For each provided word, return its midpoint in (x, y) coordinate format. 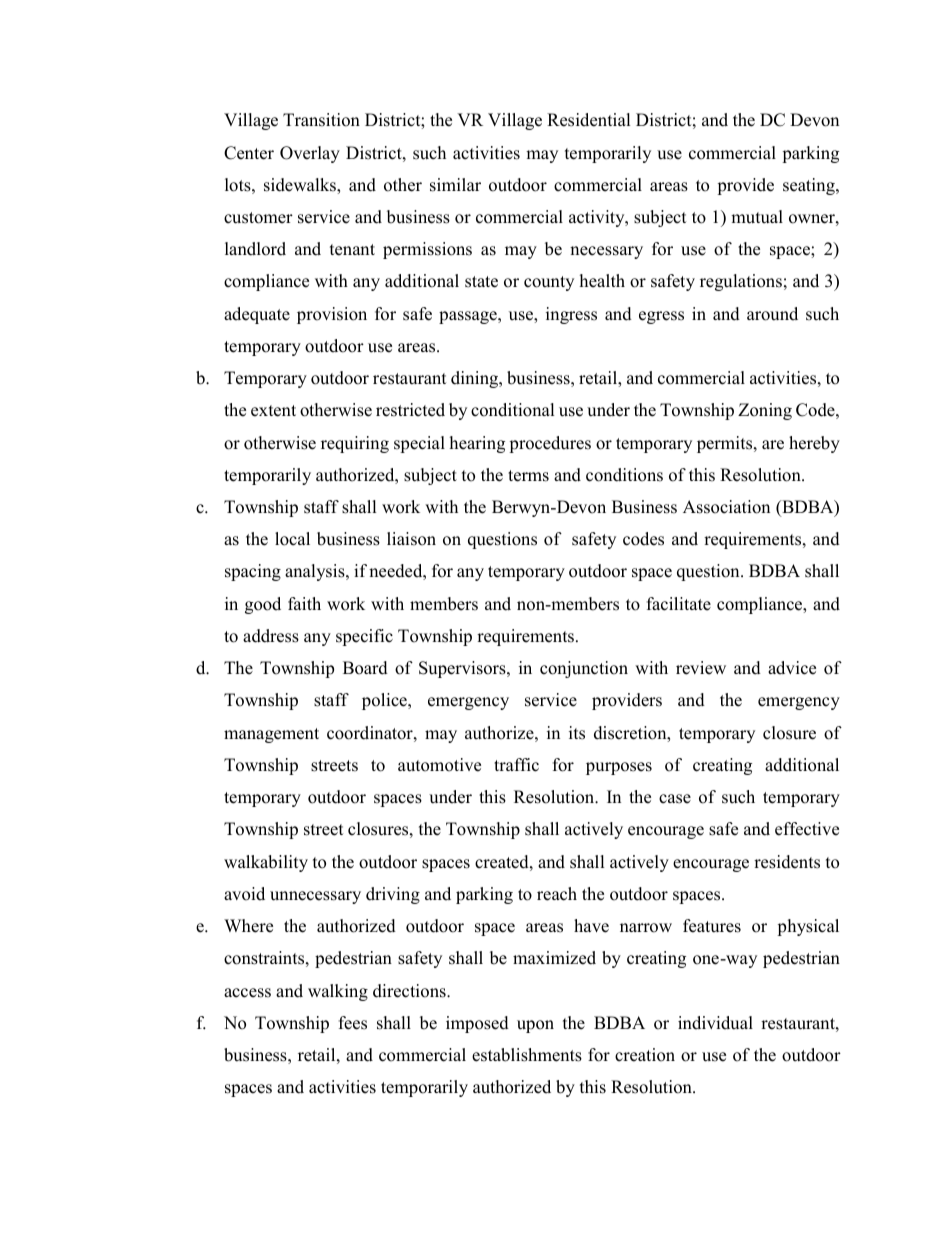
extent (273, 411)
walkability (266, 863)
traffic (516, 765)
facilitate (679, 604)
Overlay (310, 154)
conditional (513, 410)
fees (353, 1023)
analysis (316, 572)
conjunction (584, 669)
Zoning (765, 411)
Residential (589, 120)
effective (807, 829)
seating (810, 186)
